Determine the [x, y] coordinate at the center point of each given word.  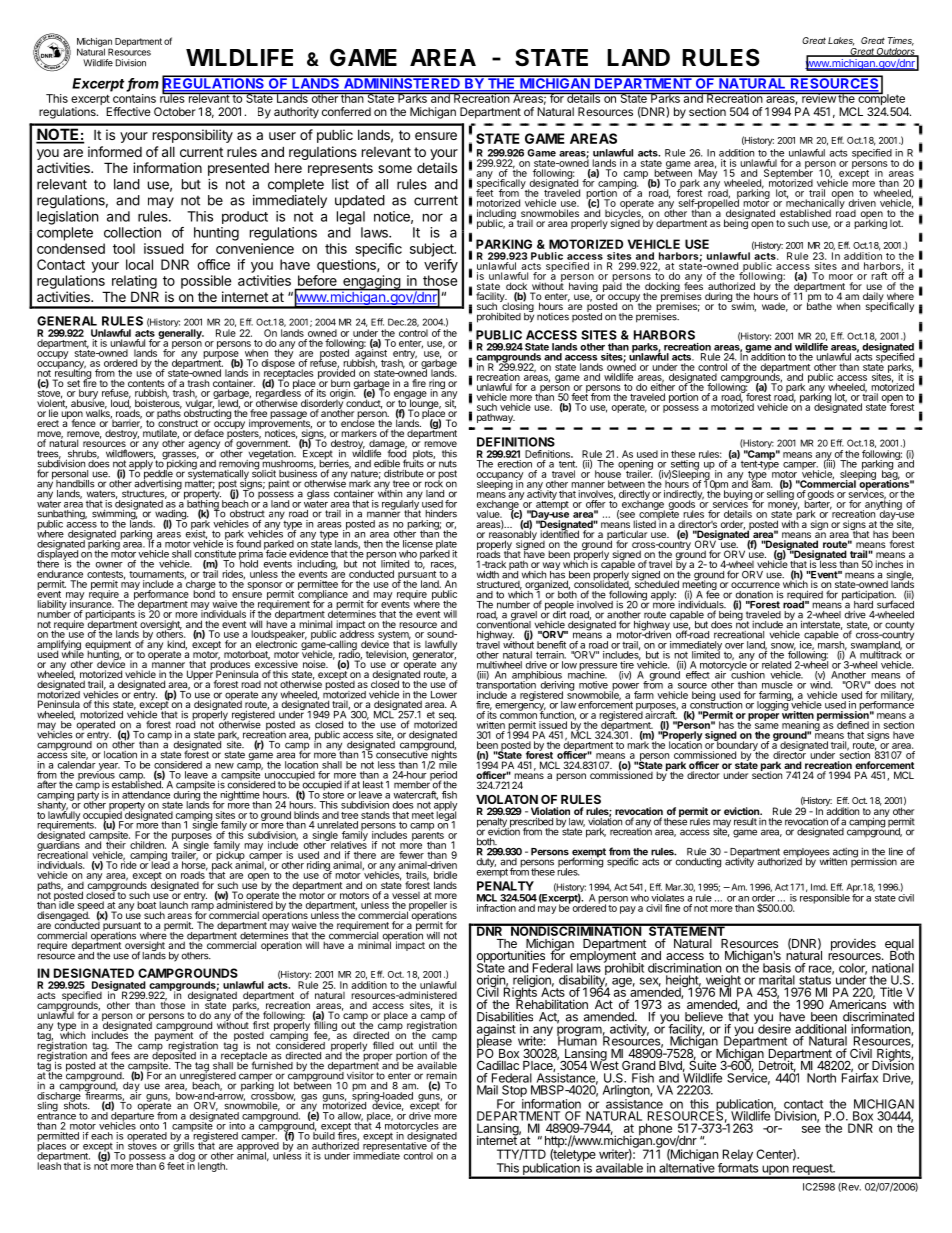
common [518, 716]
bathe [819, 305]
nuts [448, 464]
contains [134, 98]
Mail [487, 1090]
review [818, 98]
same [767, 726]
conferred [346, 111]
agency [204, 446]
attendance [146, 795]
